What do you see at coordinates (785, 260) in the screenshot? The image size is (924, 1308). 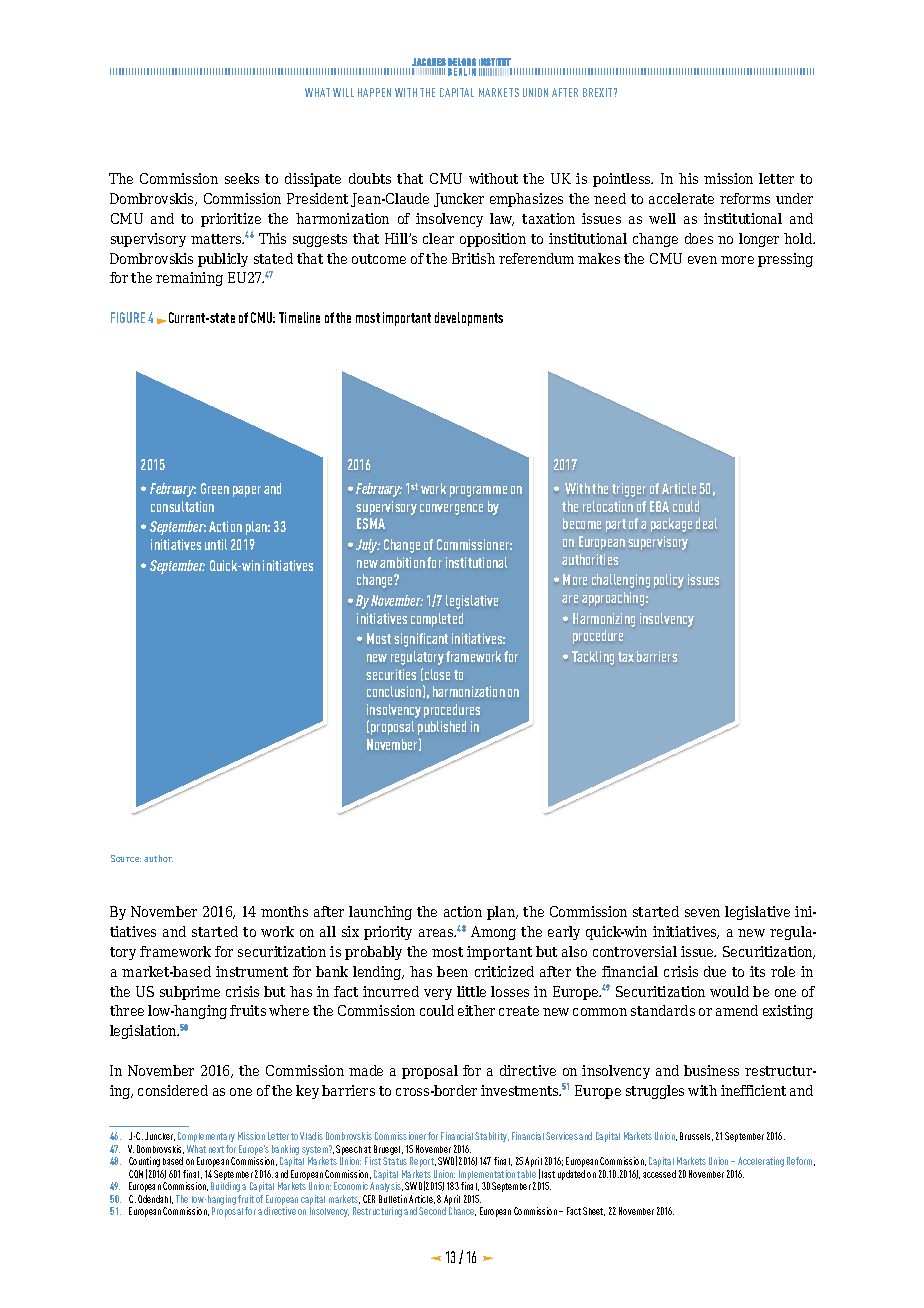 I see `pressing` at bounding box center [785, 260].
